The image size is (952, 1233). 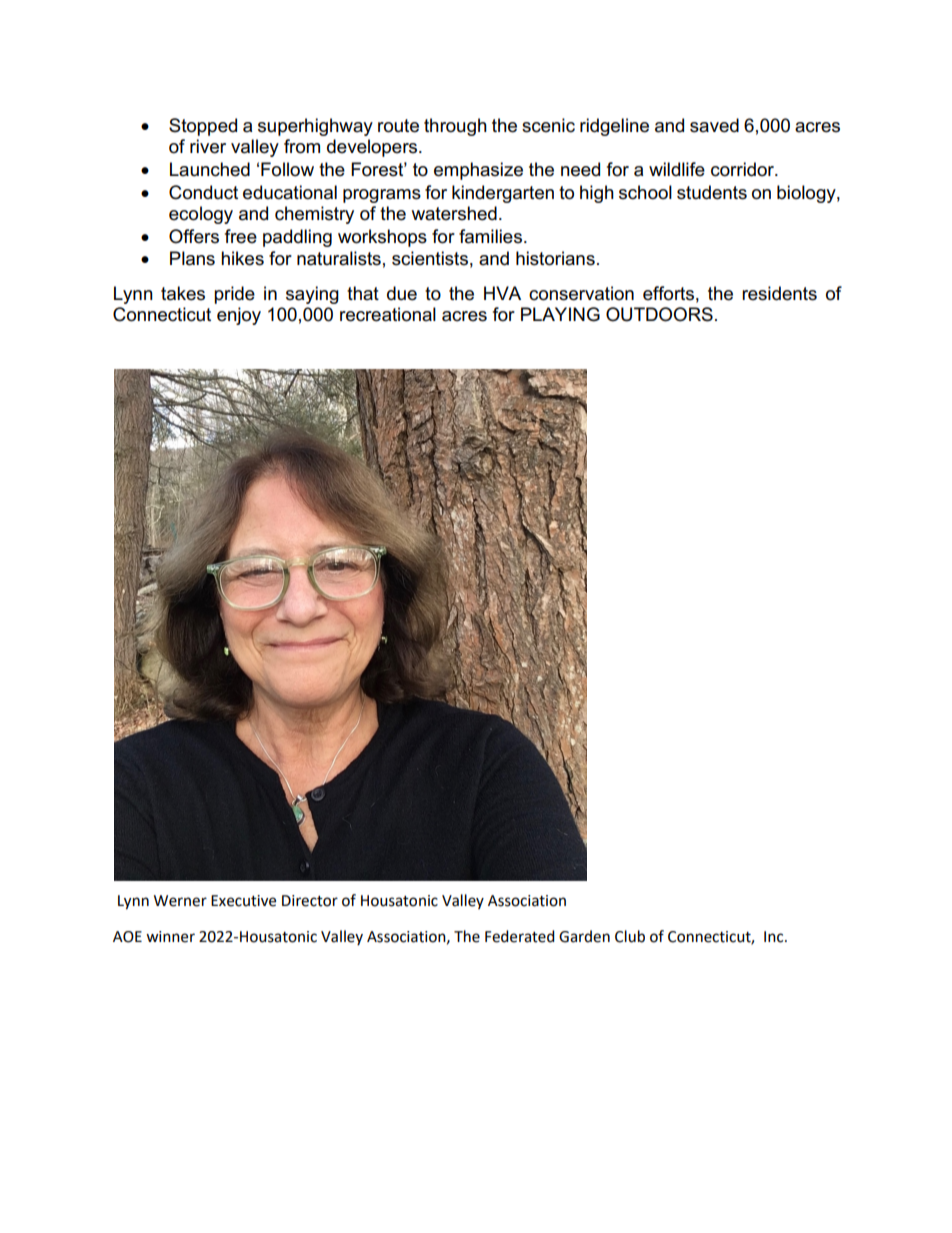 What do you see at coordinates (239, 316) in the page?
I see `enjoy` at bounding box center [239, 316].
